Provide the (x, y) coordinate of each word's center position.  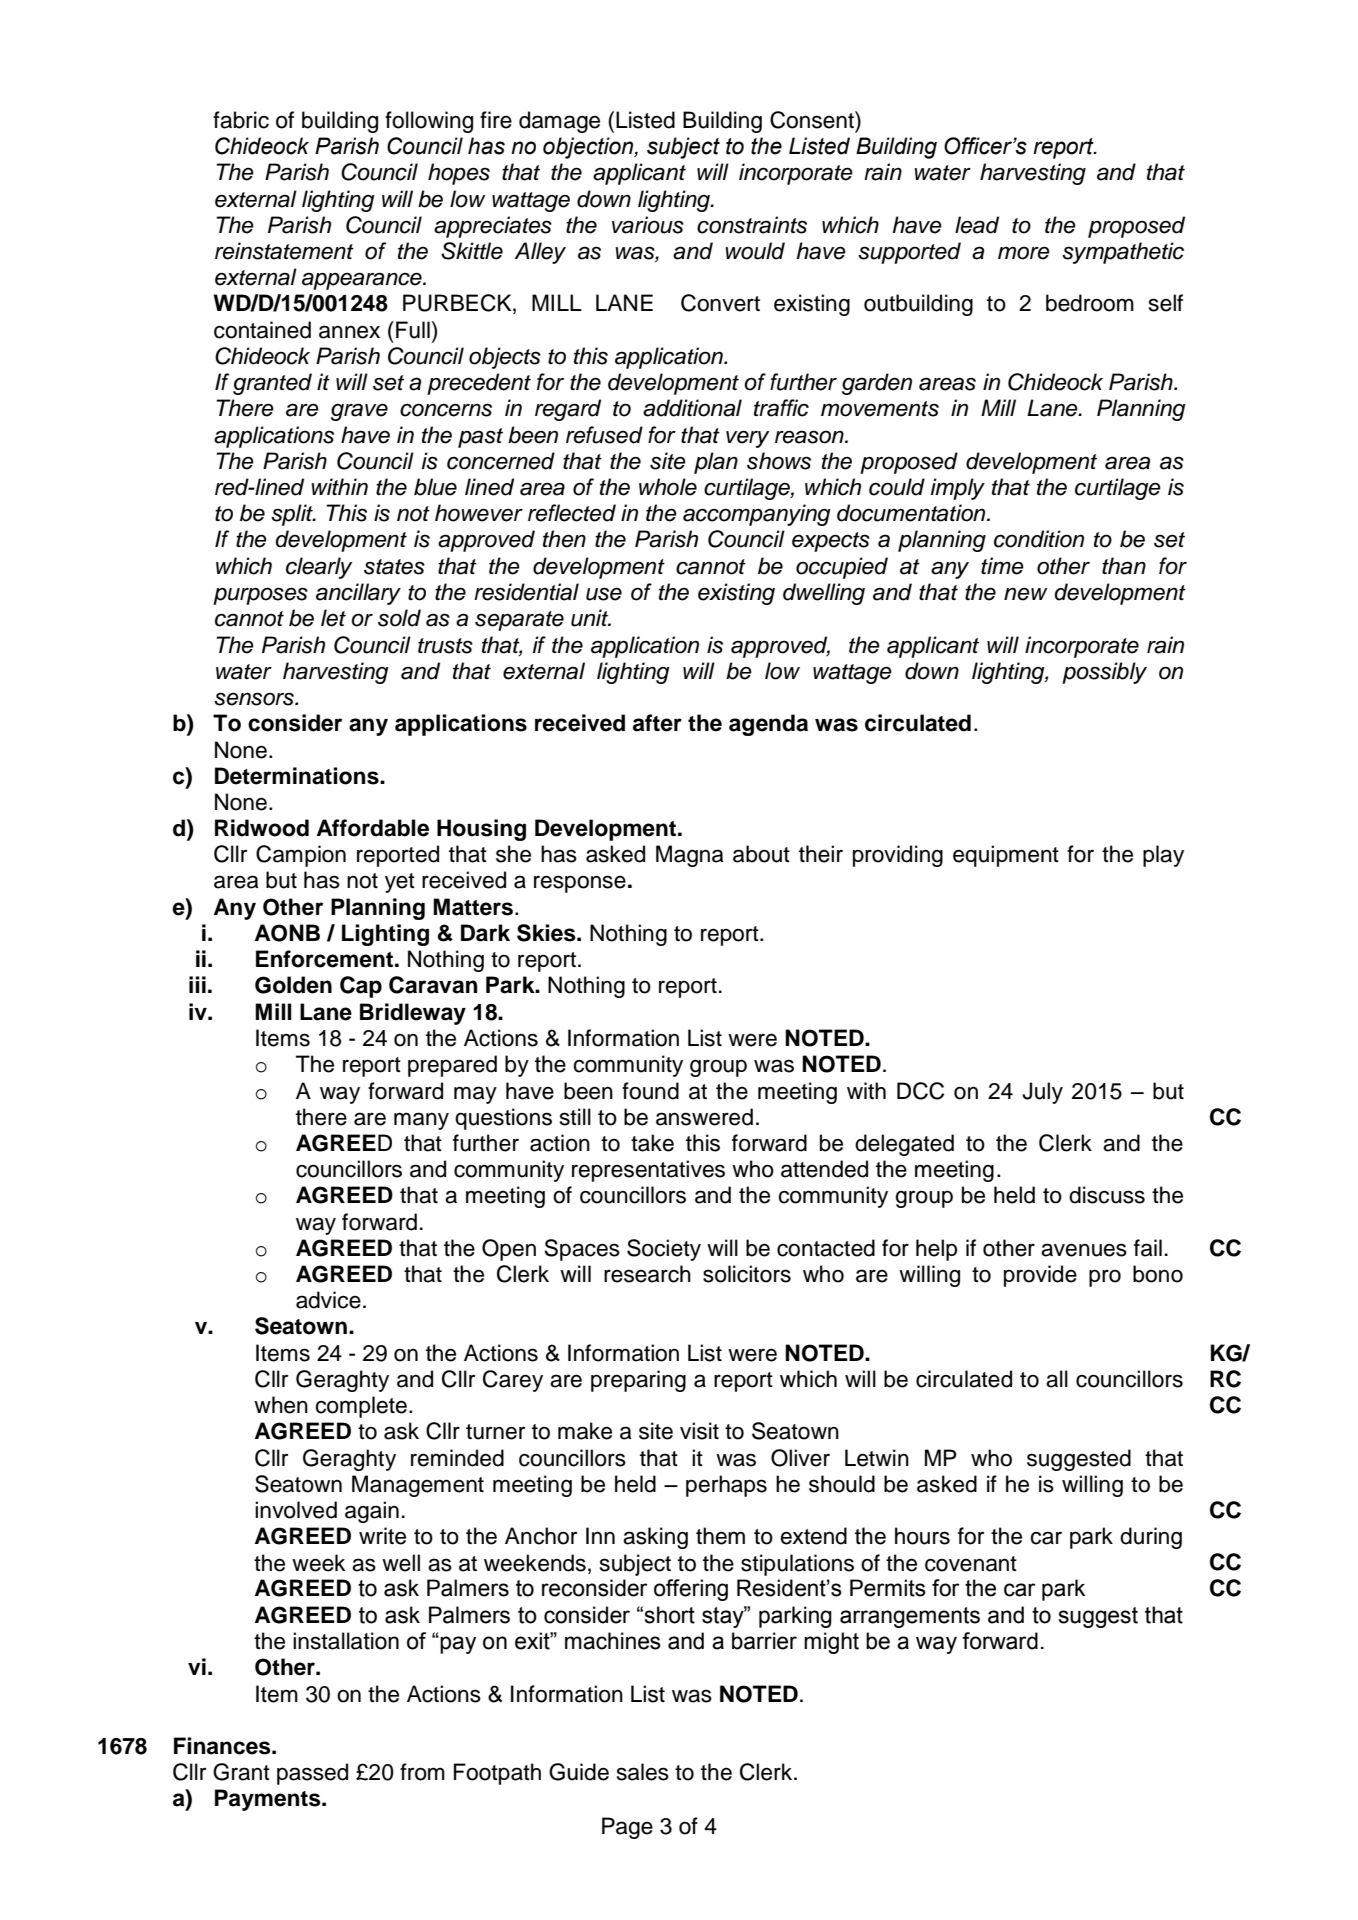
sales (643, 1772)
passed (312, 1774)
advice (328, 1300)
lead (977, 225)
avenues (1084, 1250)
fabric (241, 120)
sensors (255, 699)
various (648, 225)
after (657, 723)
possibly (1104, 673)
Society (664, 1250)
